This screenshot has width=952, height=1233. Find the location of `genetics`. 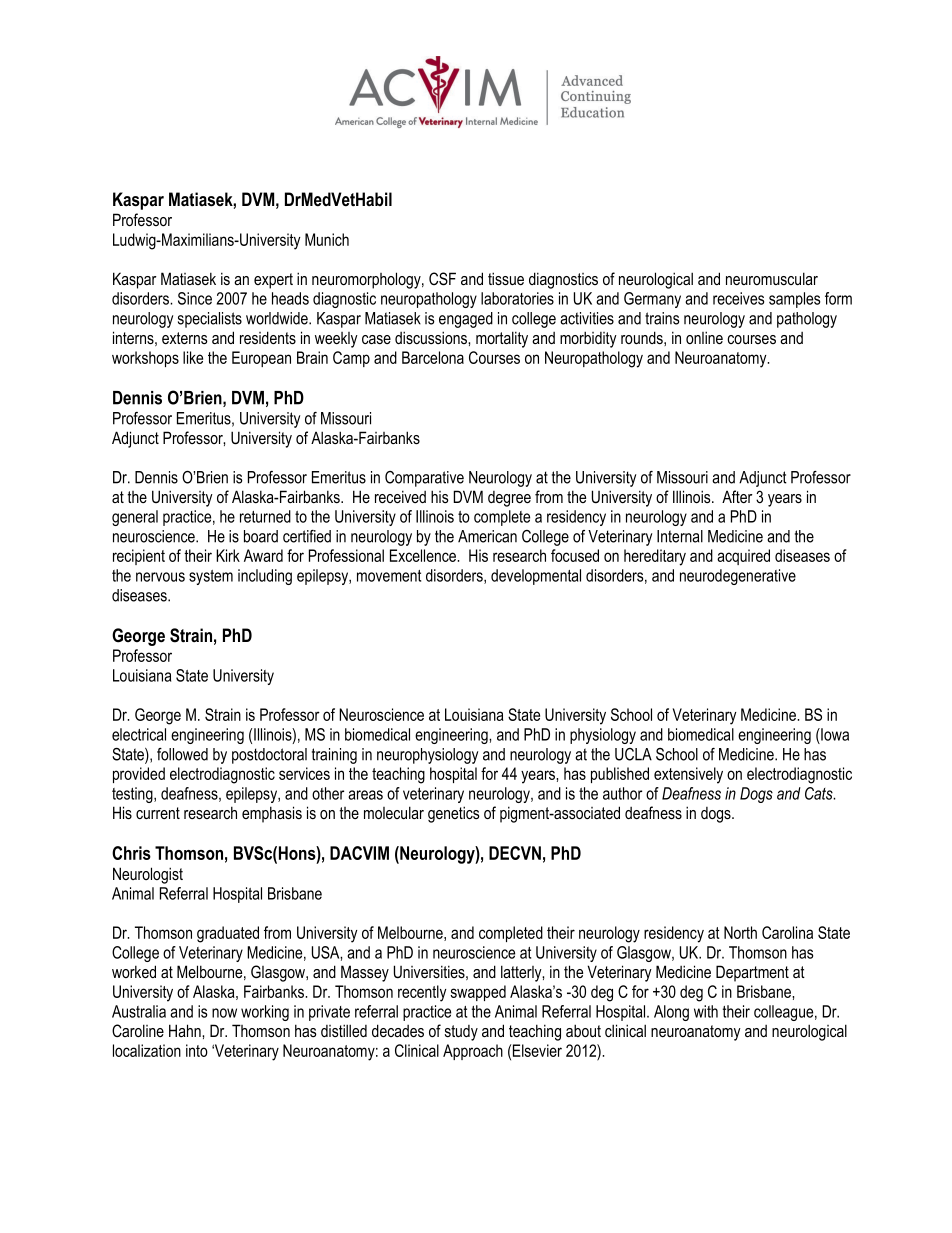

genetics is located at coordinates (454, 814).
